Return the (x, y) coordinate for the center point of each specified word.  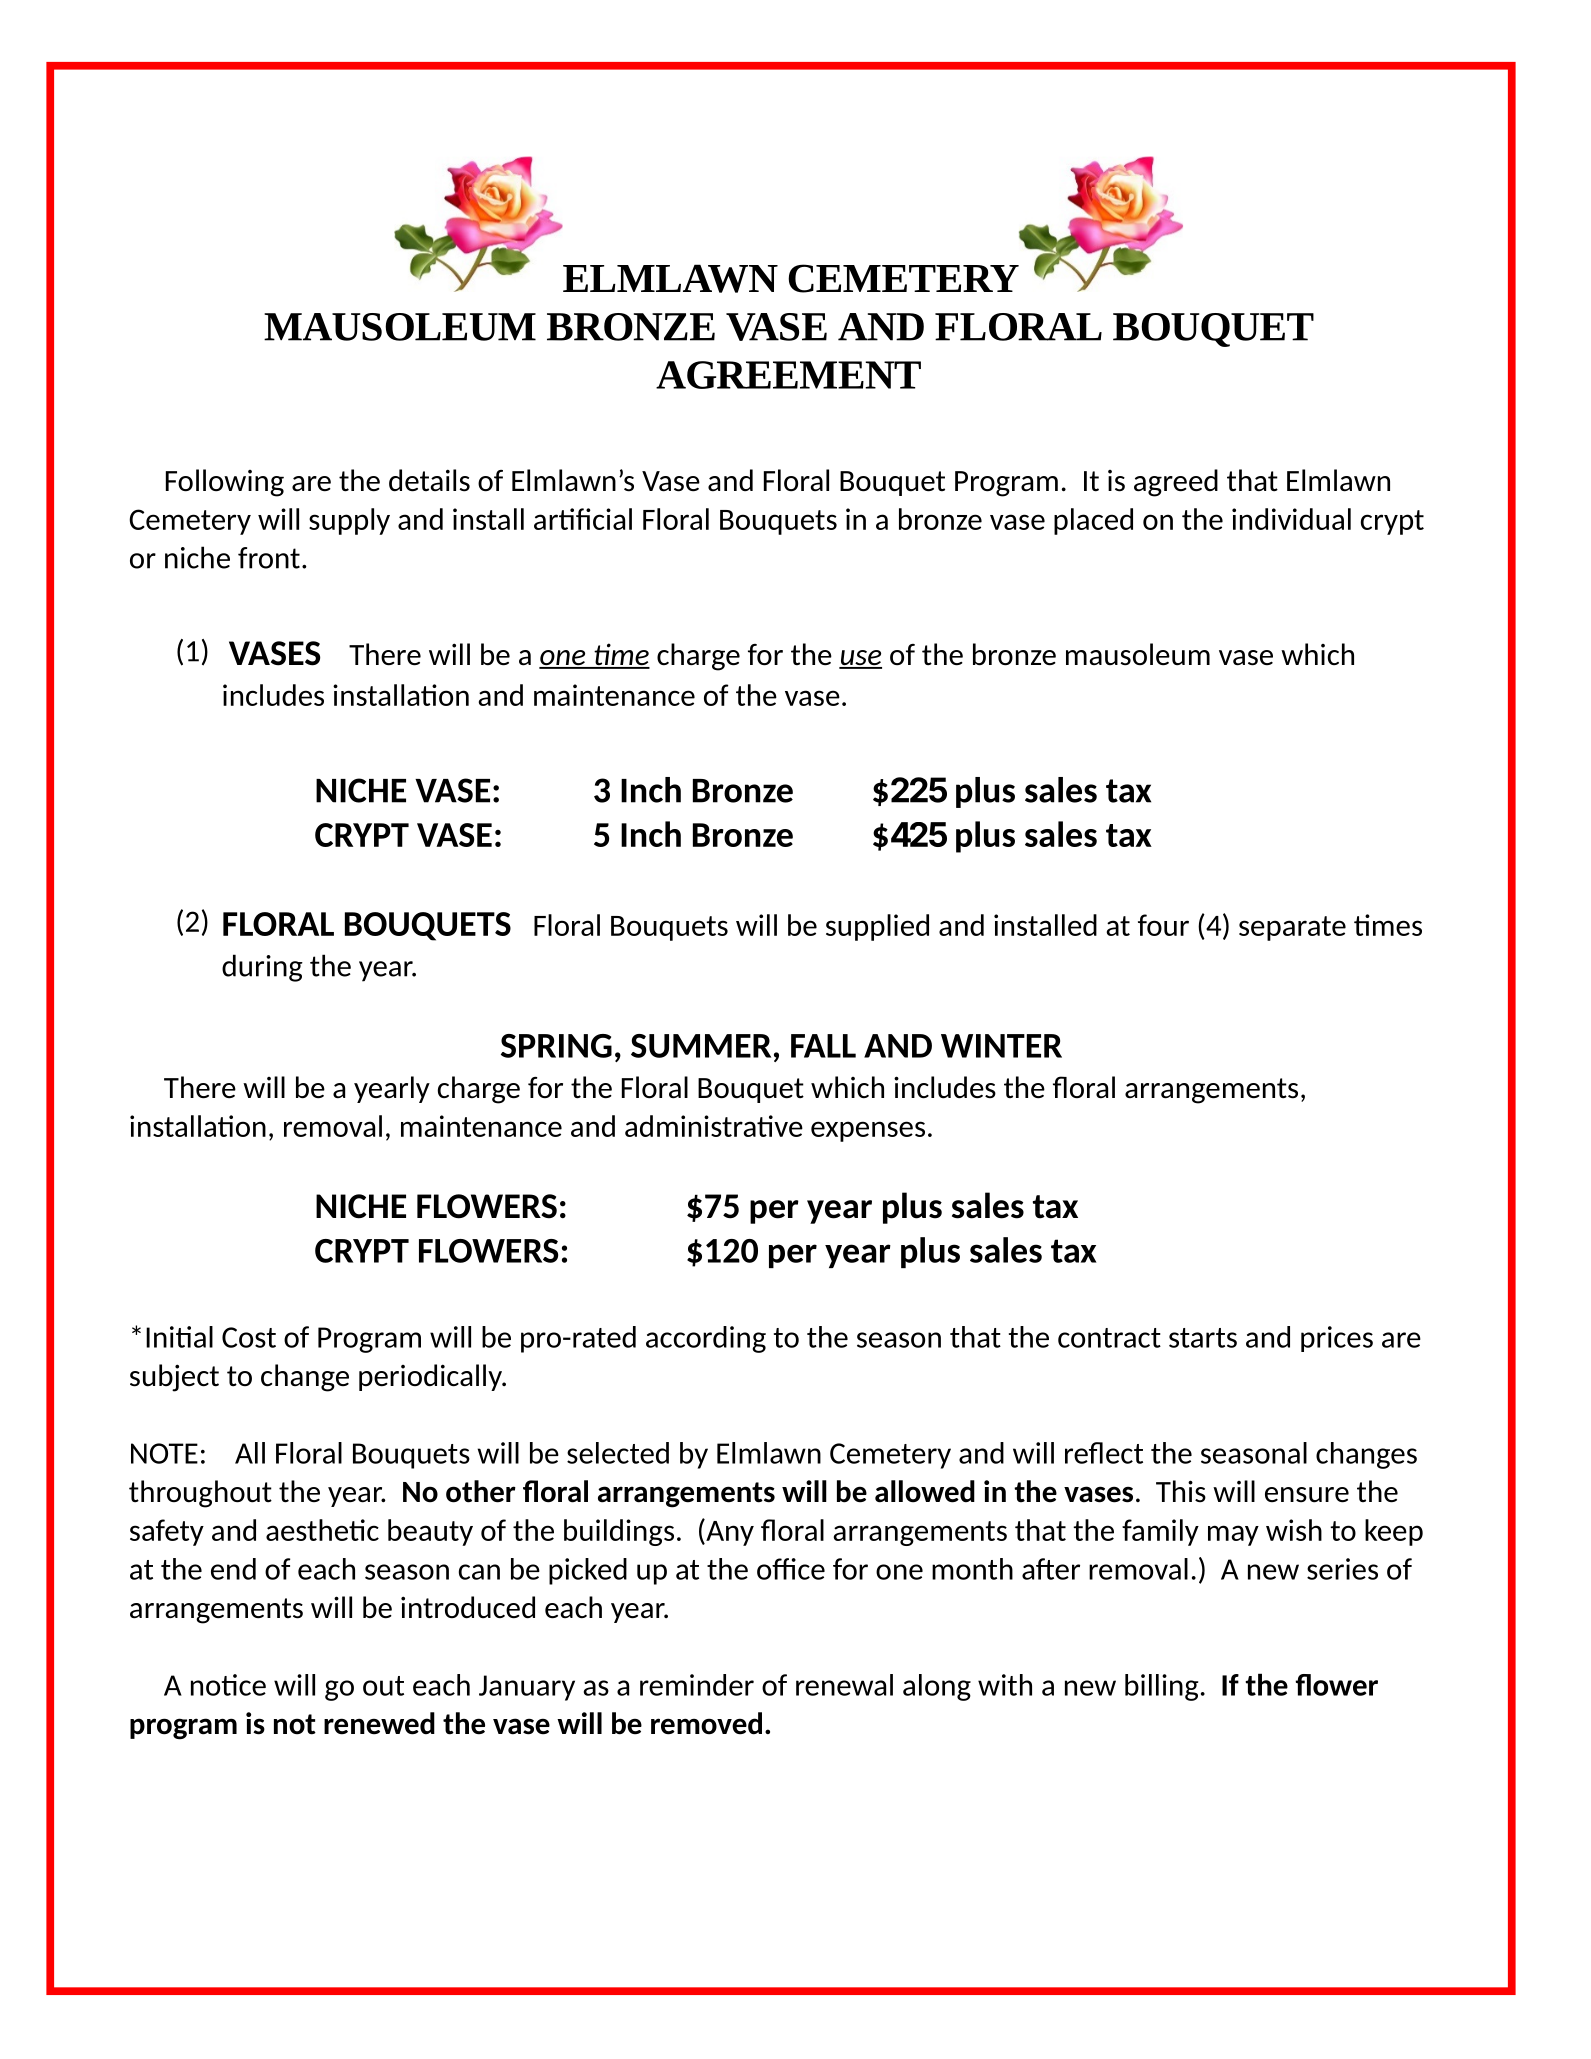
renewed (379, 1723)
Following (225, 483)
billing (1161, 1687)
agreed (1176, 483)
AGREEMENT (788, 375)
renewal (844, 1685)
